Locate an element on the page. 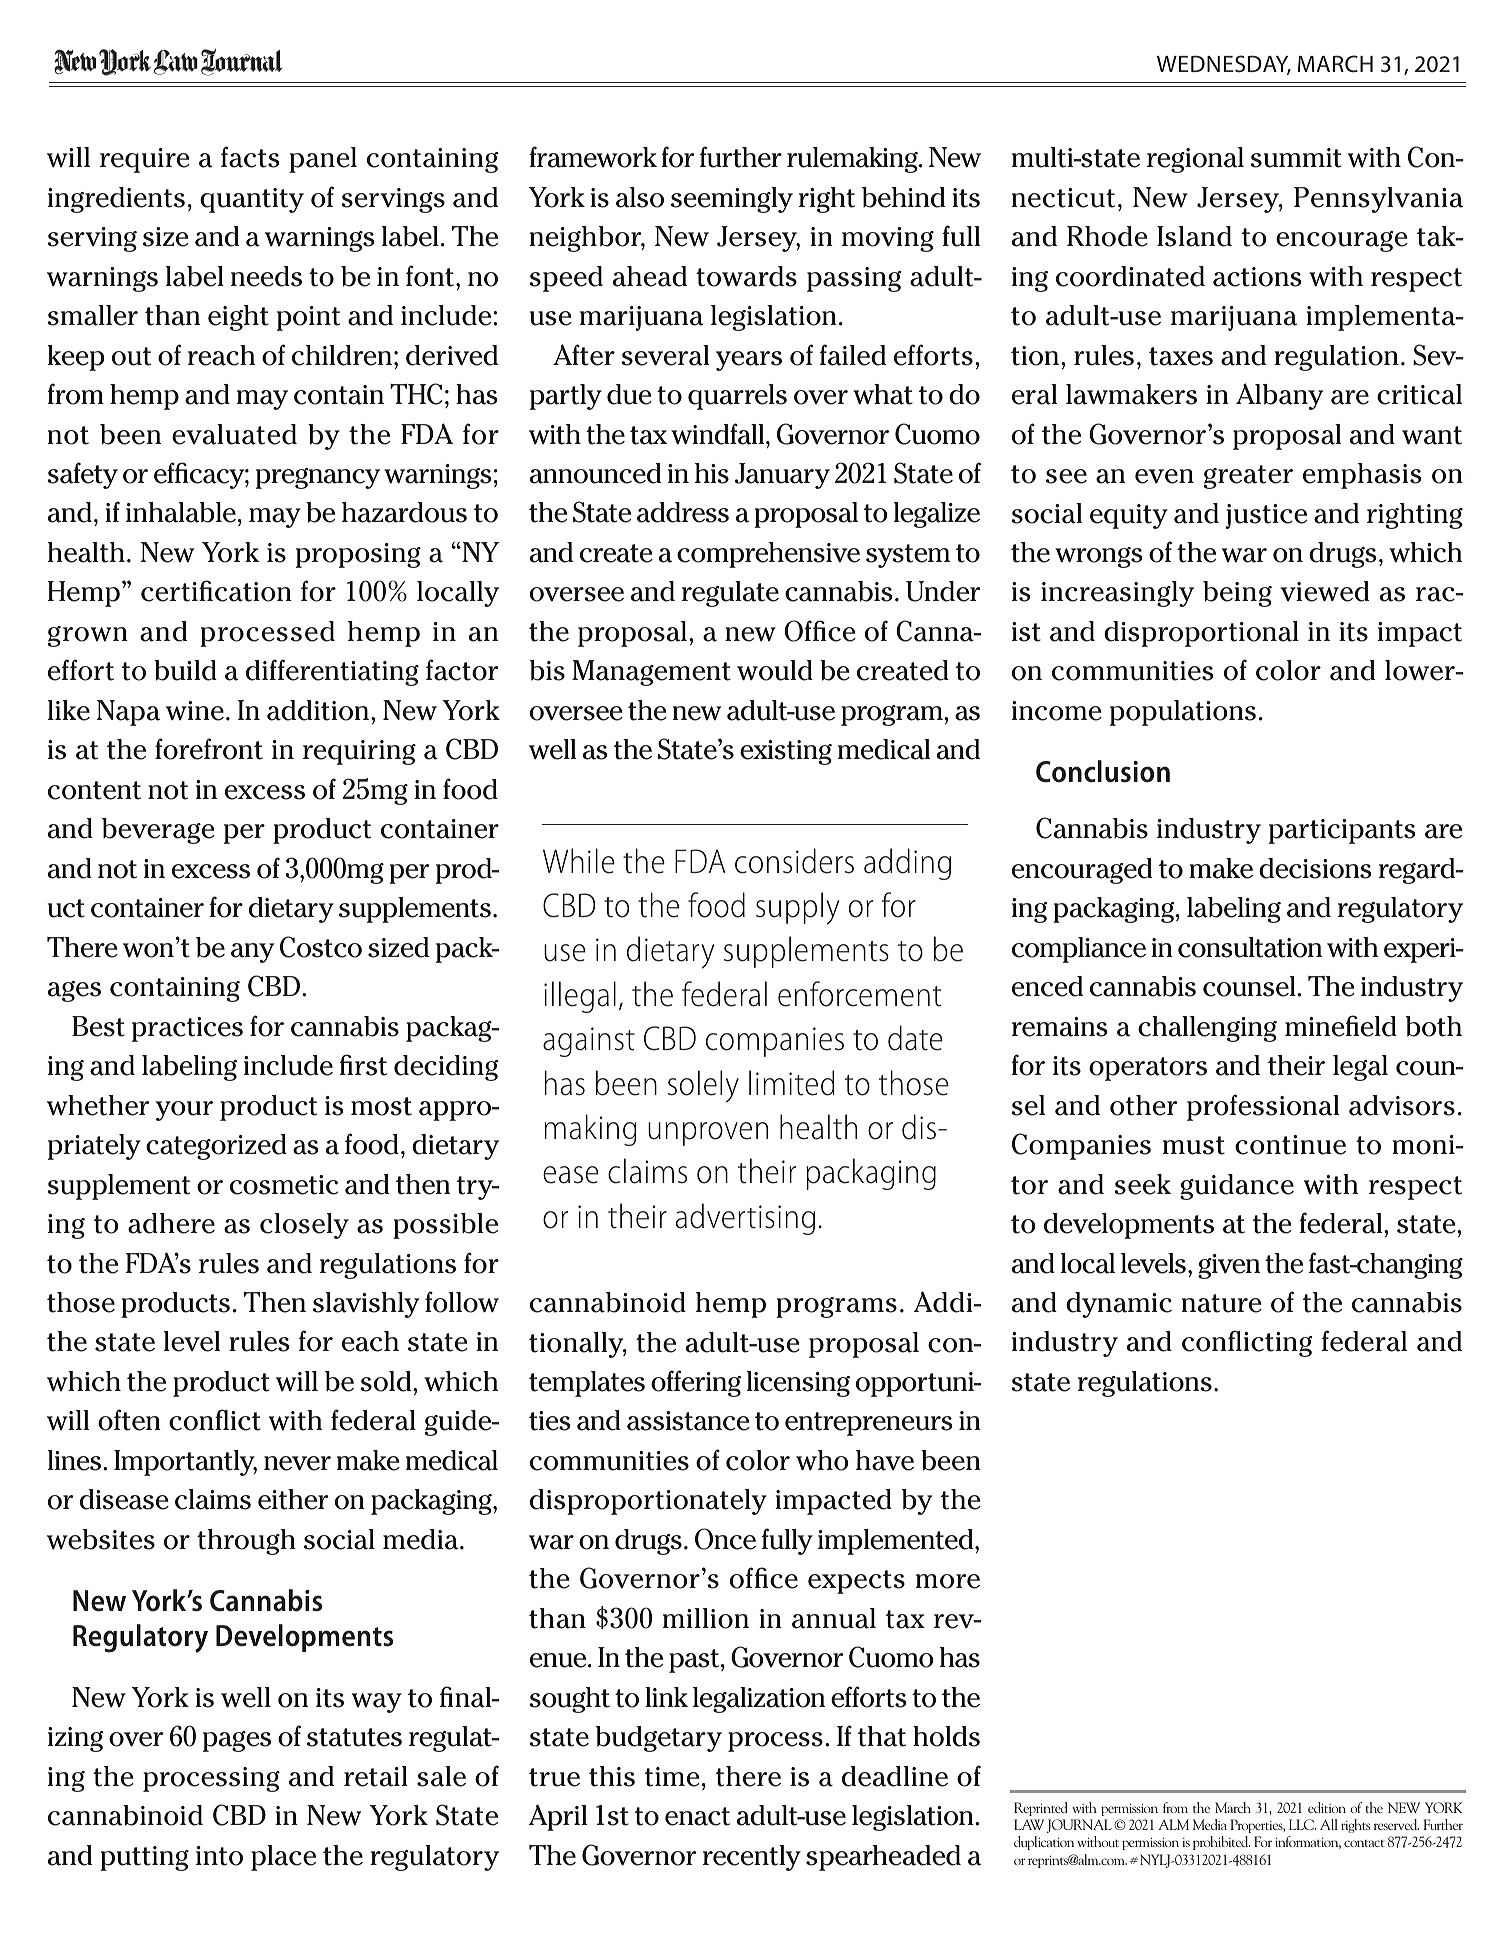  Costco is located at coordinates (321, 947).
